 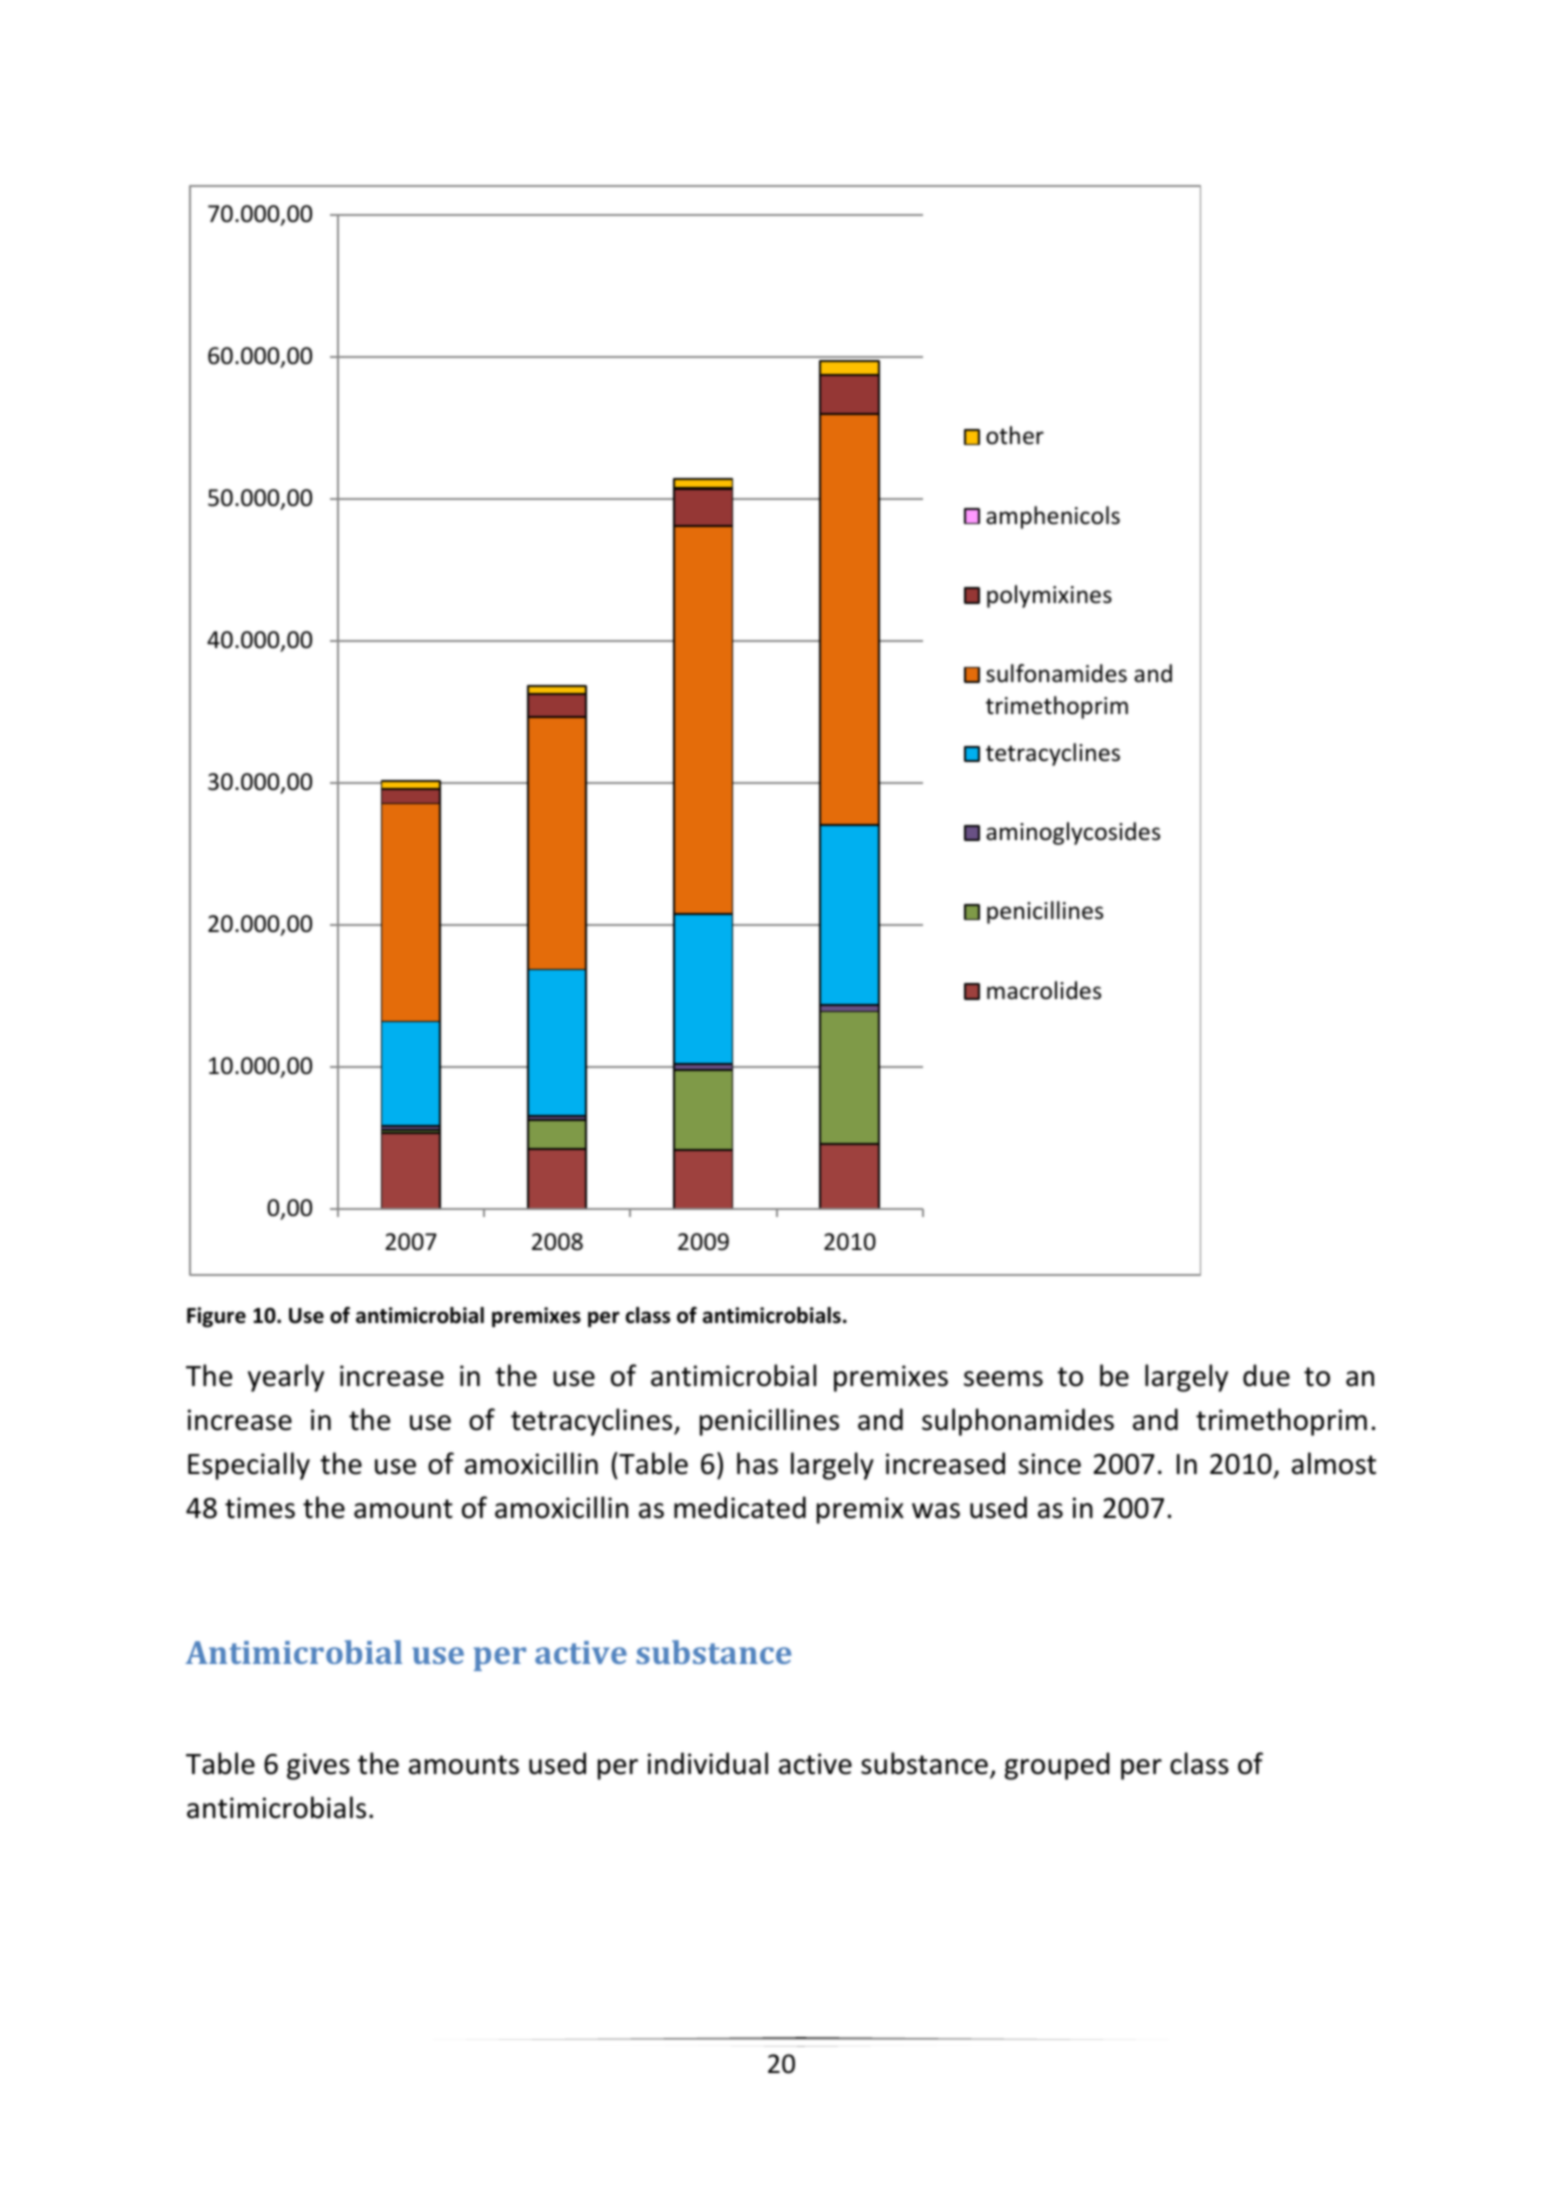 What do you see at coordinates (740, 1507) in the screenshot?
I see `medicated` at bounding box center [740, 1507].
